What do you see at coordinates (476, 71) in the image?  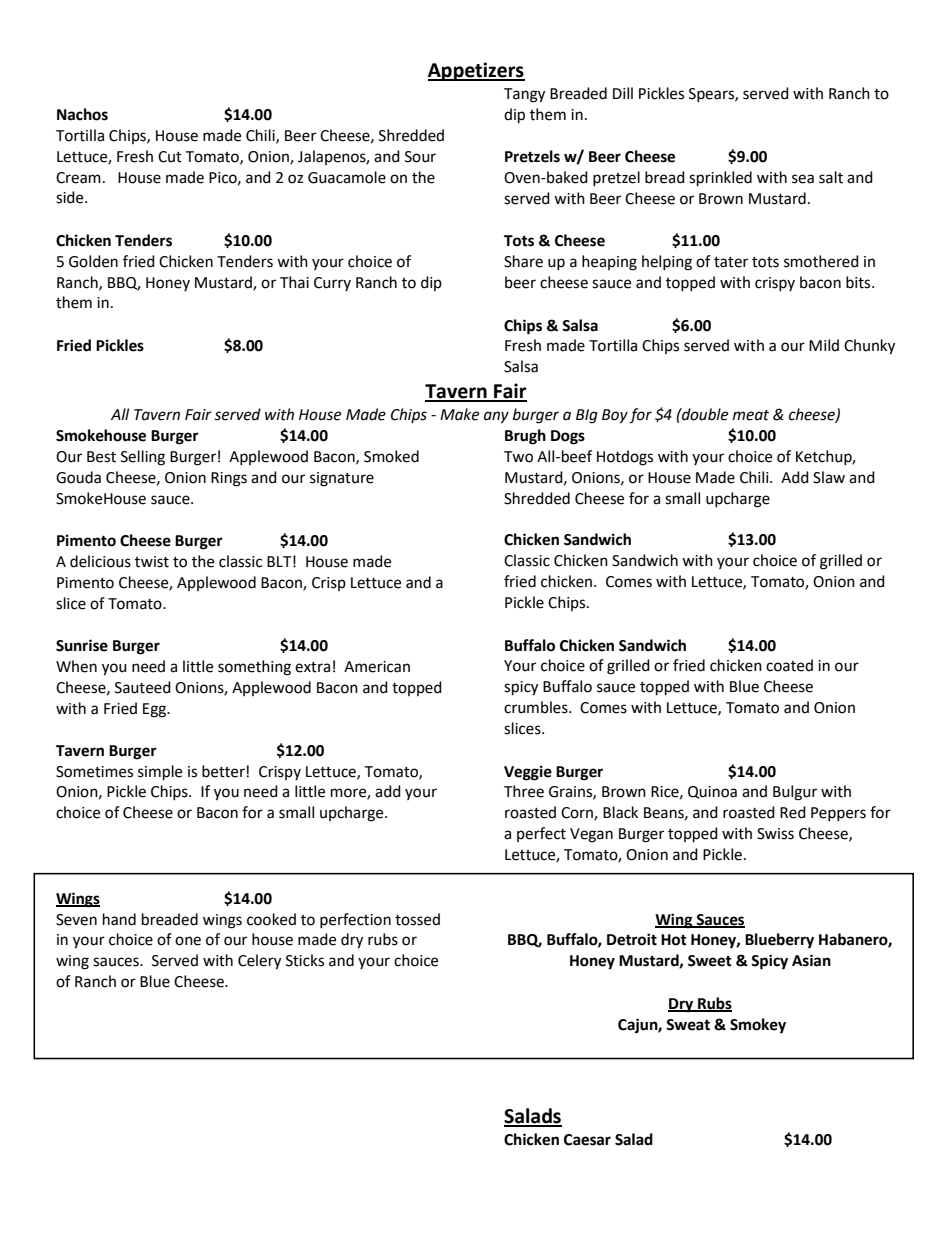 I see `Appetizers` at bounding box center [476, 71].
